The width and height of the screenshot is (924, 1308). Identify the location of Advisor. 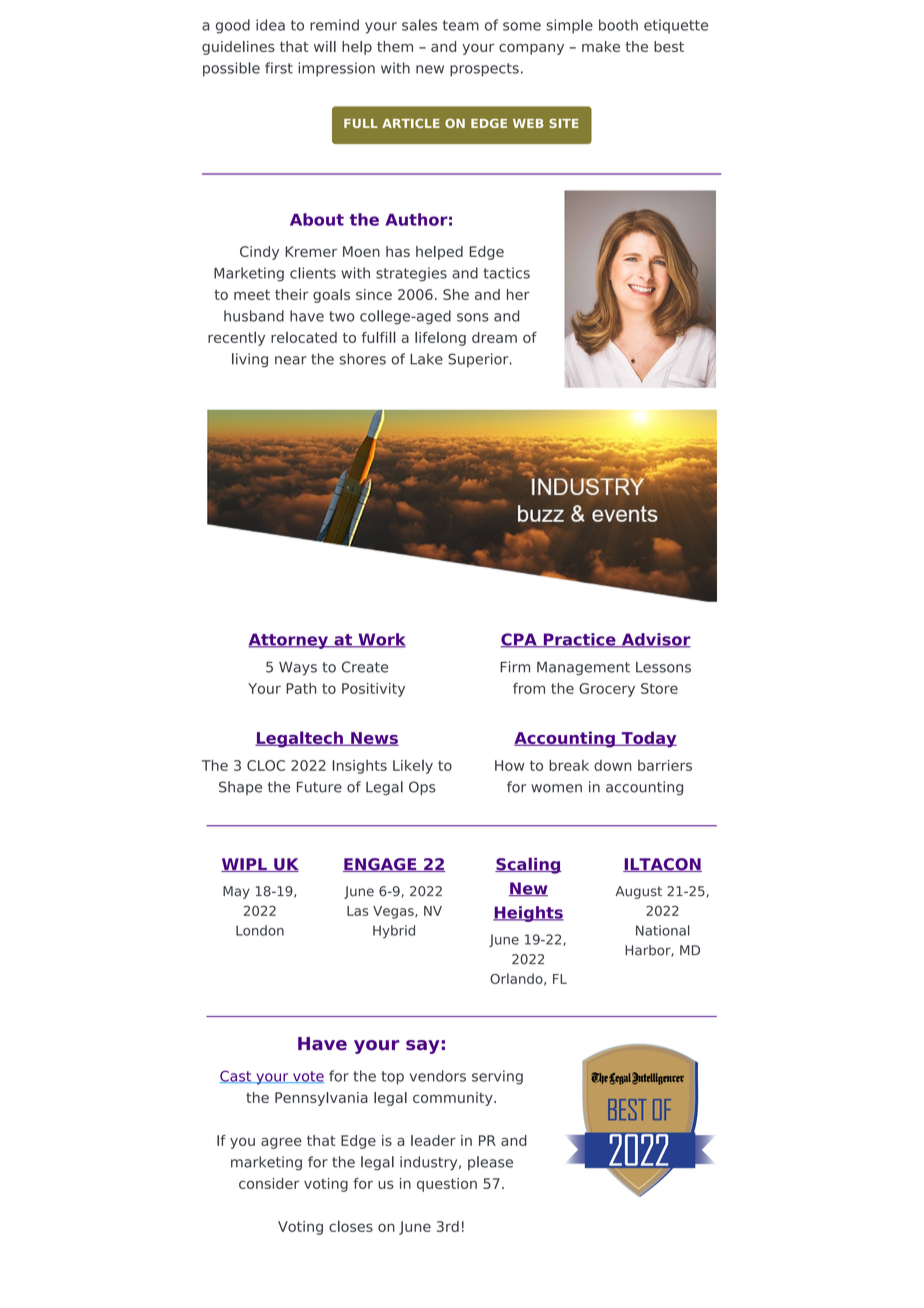
(655, 640).
